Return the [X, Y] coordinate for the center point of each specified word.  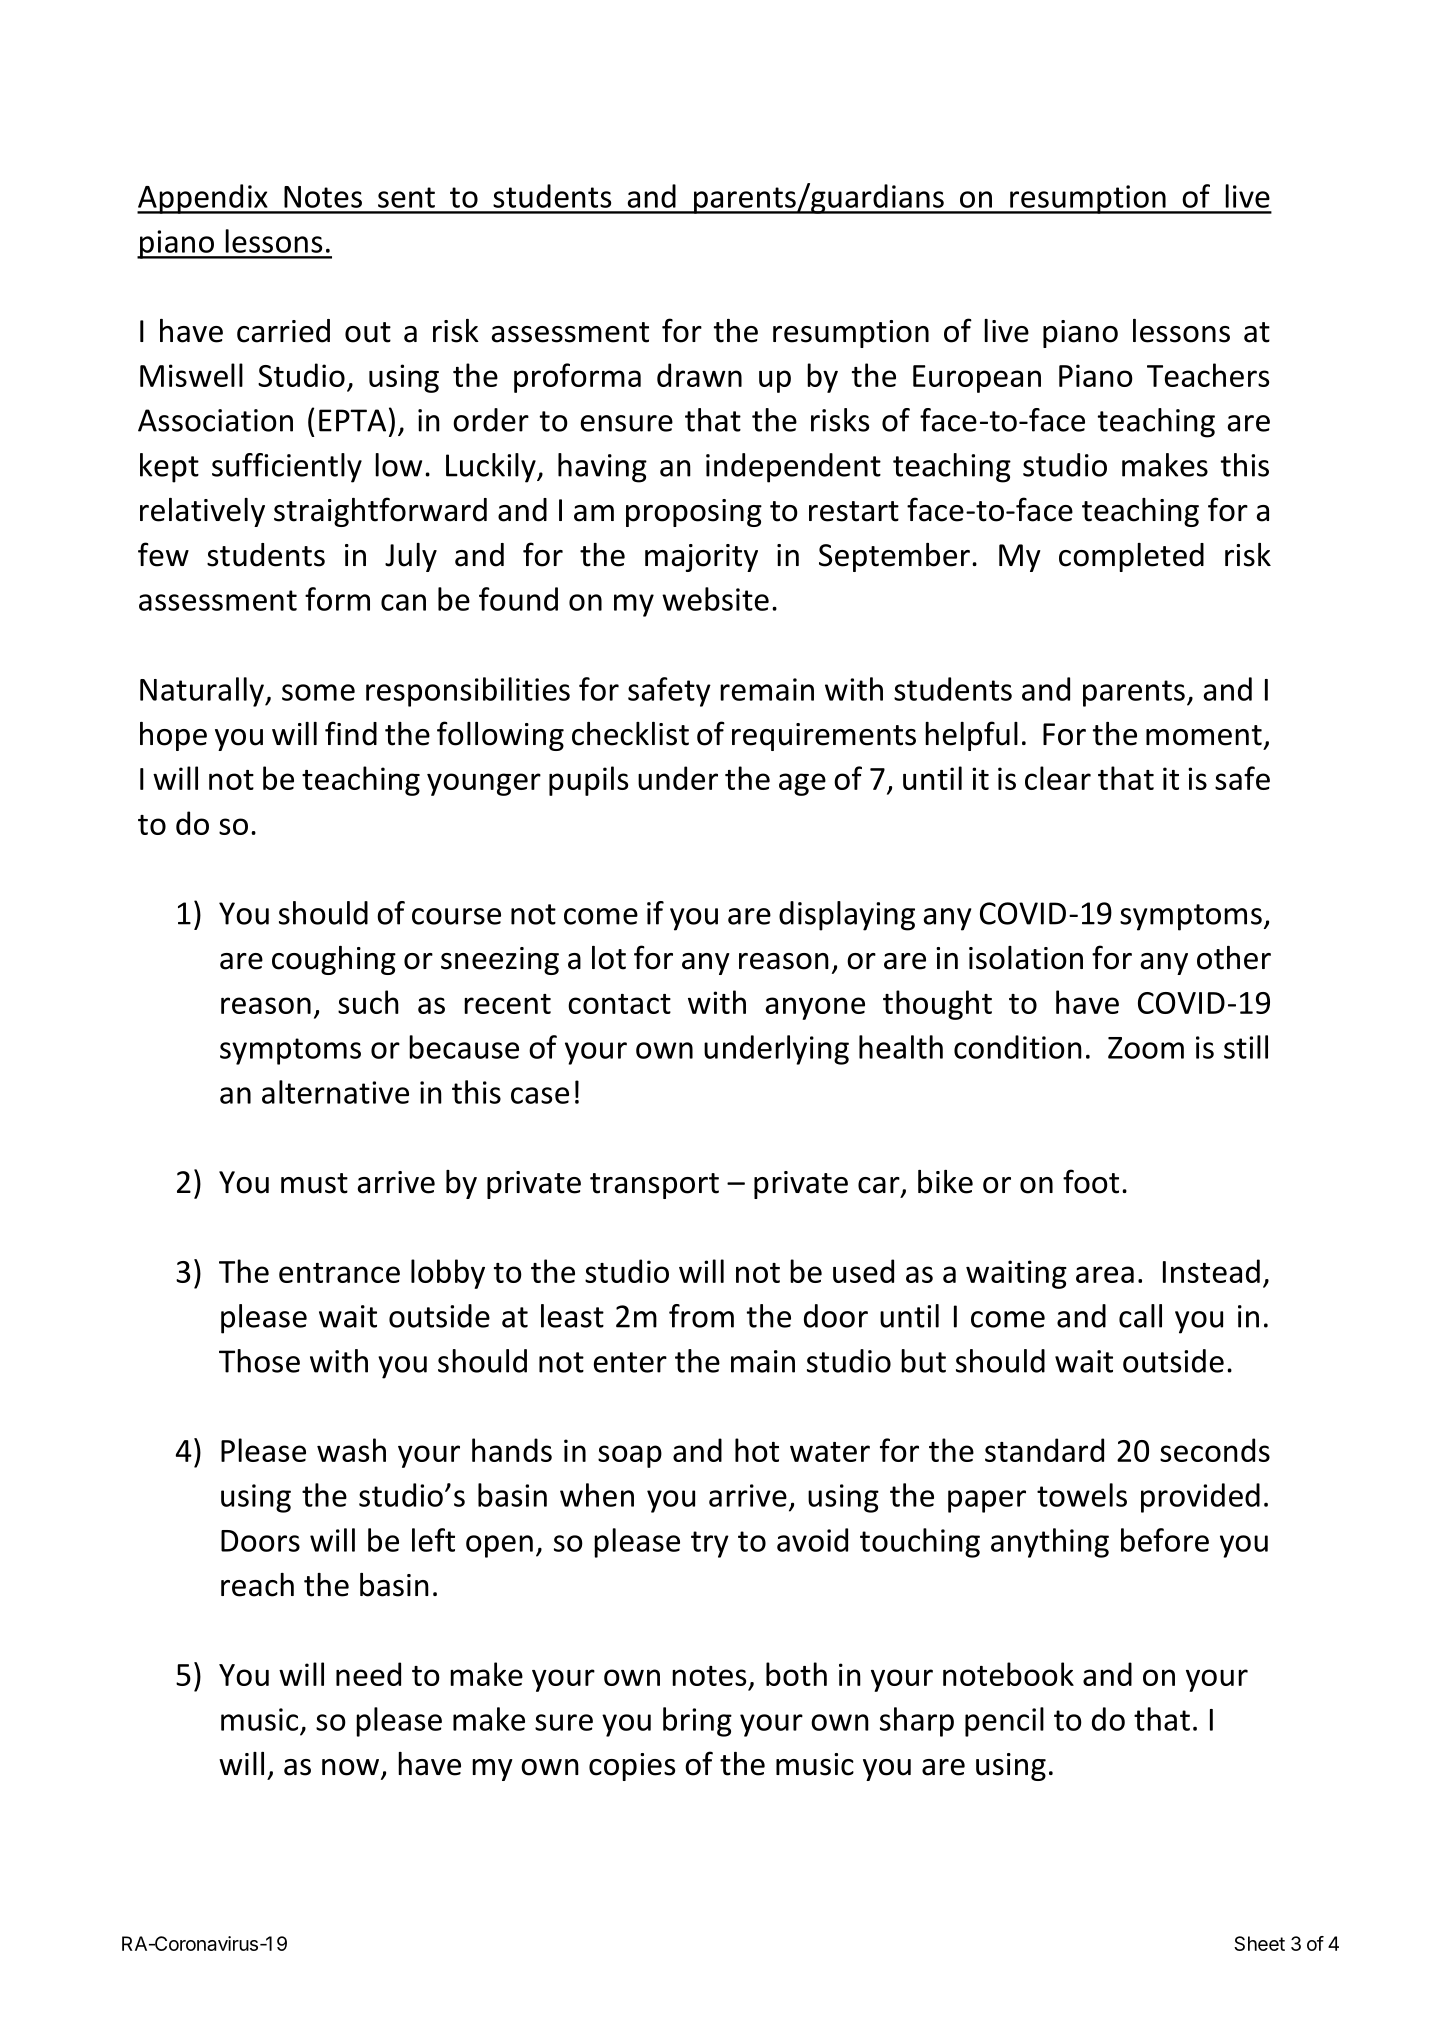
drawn [699, 375]
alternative [335, 1092]
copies [632, 1767]
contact [619, 1004]
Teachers [1208, 375]
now [352, 1768]
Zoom [1146, 1048]
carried [283, 331]
